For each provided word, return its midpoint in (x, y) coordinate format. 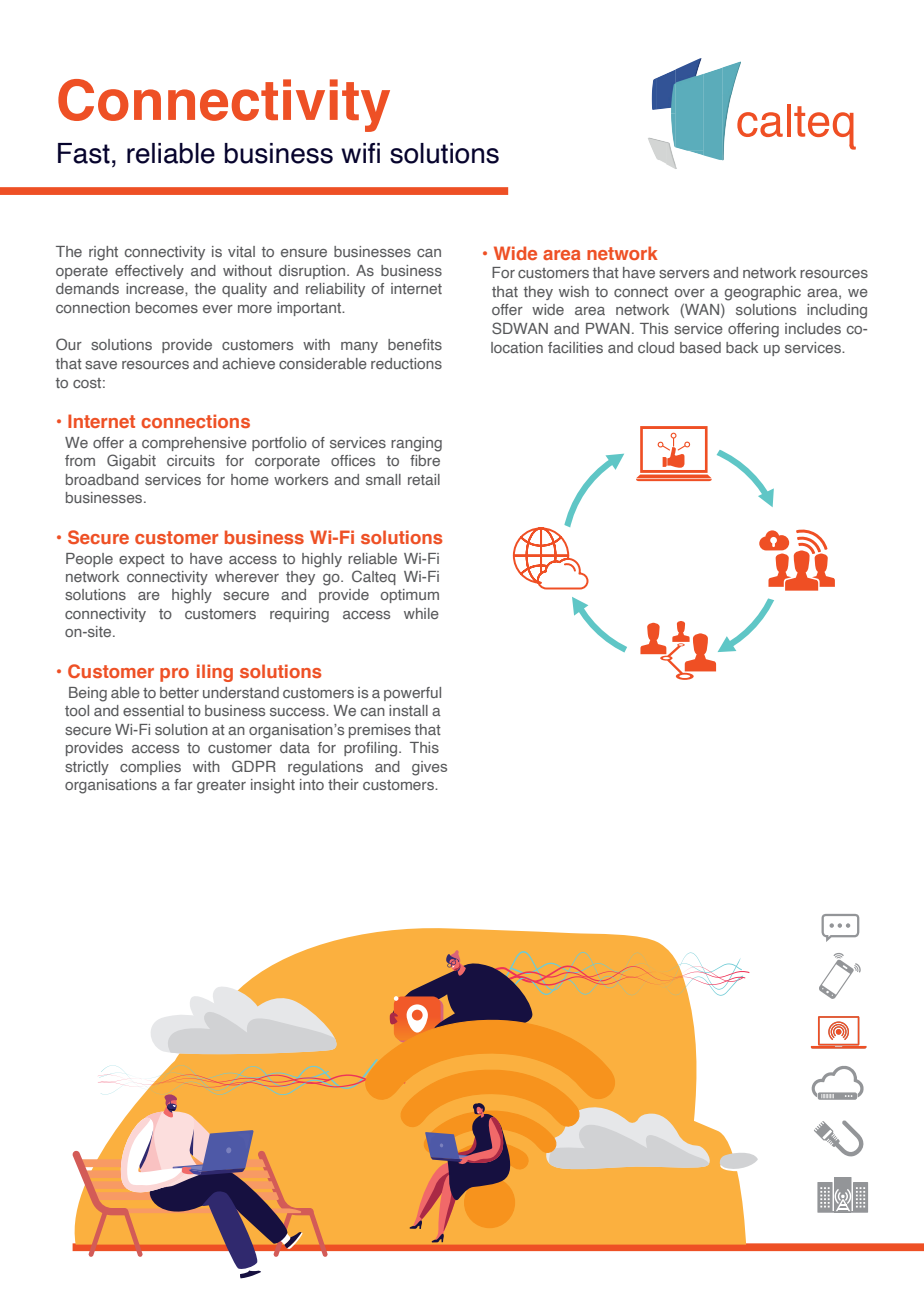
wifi (360, 153)
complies (150, 768)
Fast (84, 153)
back (742, 347)
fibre (425, 460)
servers (684, 274)
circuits (191, 460)
